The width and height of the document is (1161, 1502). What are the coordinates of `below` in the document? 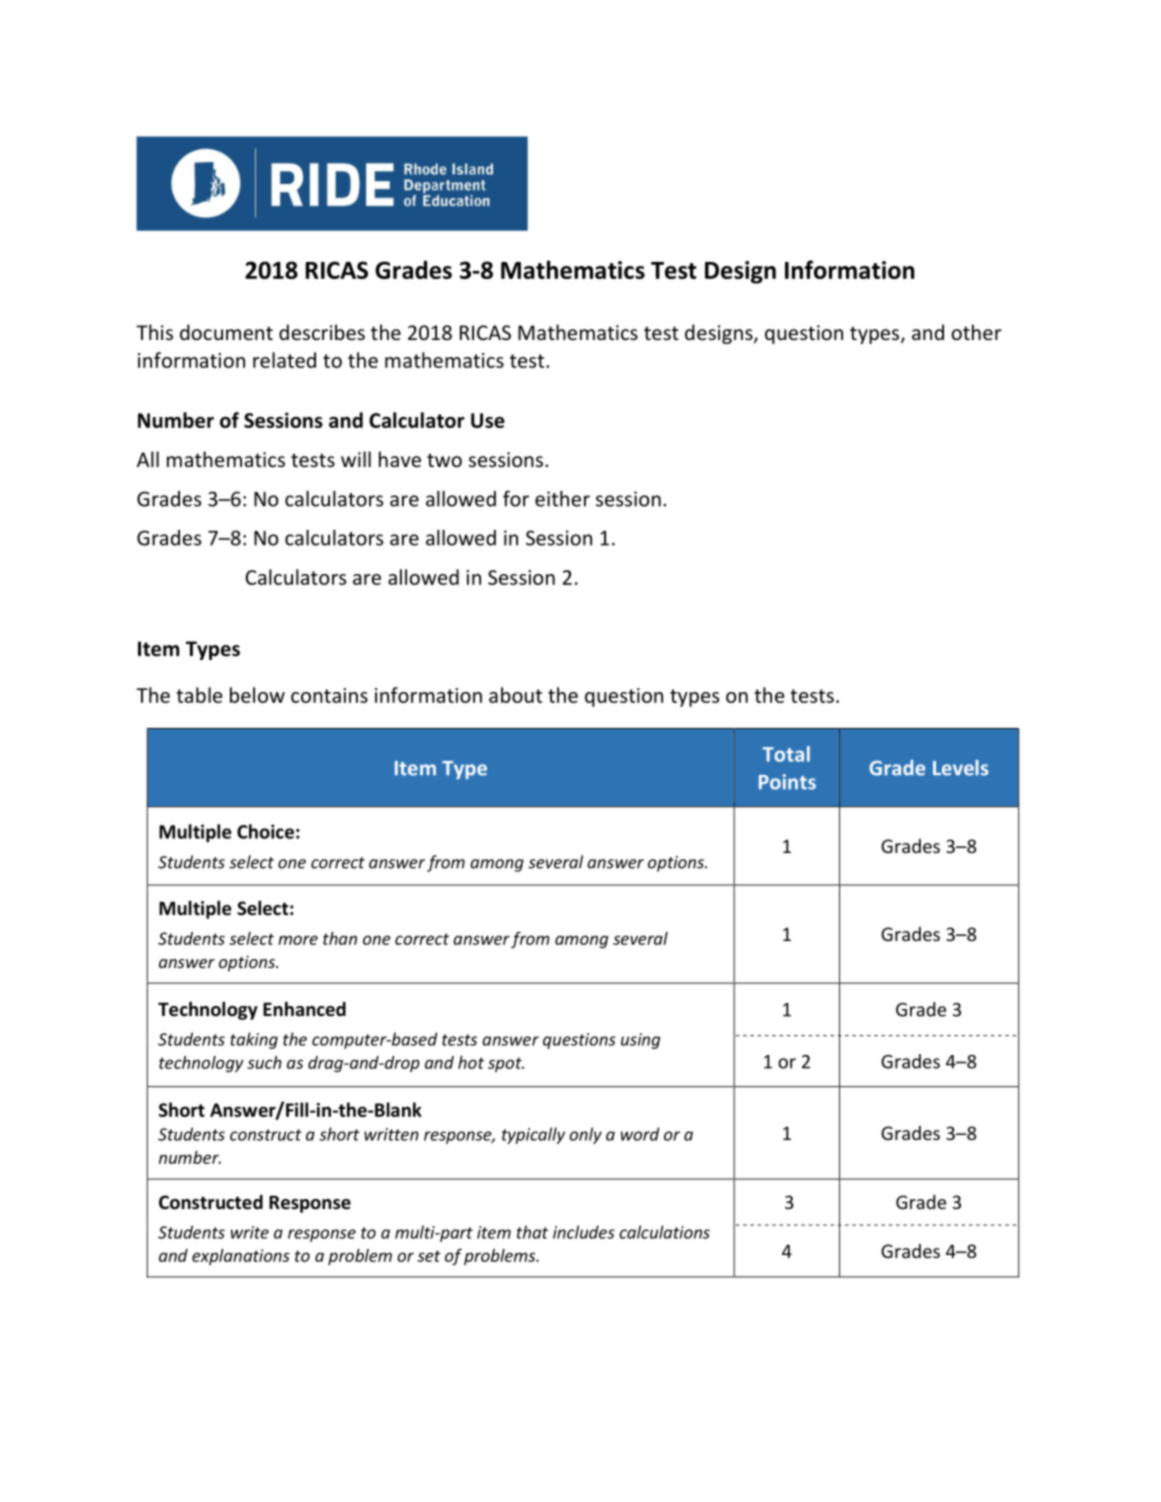 It's located at (257, 695).
